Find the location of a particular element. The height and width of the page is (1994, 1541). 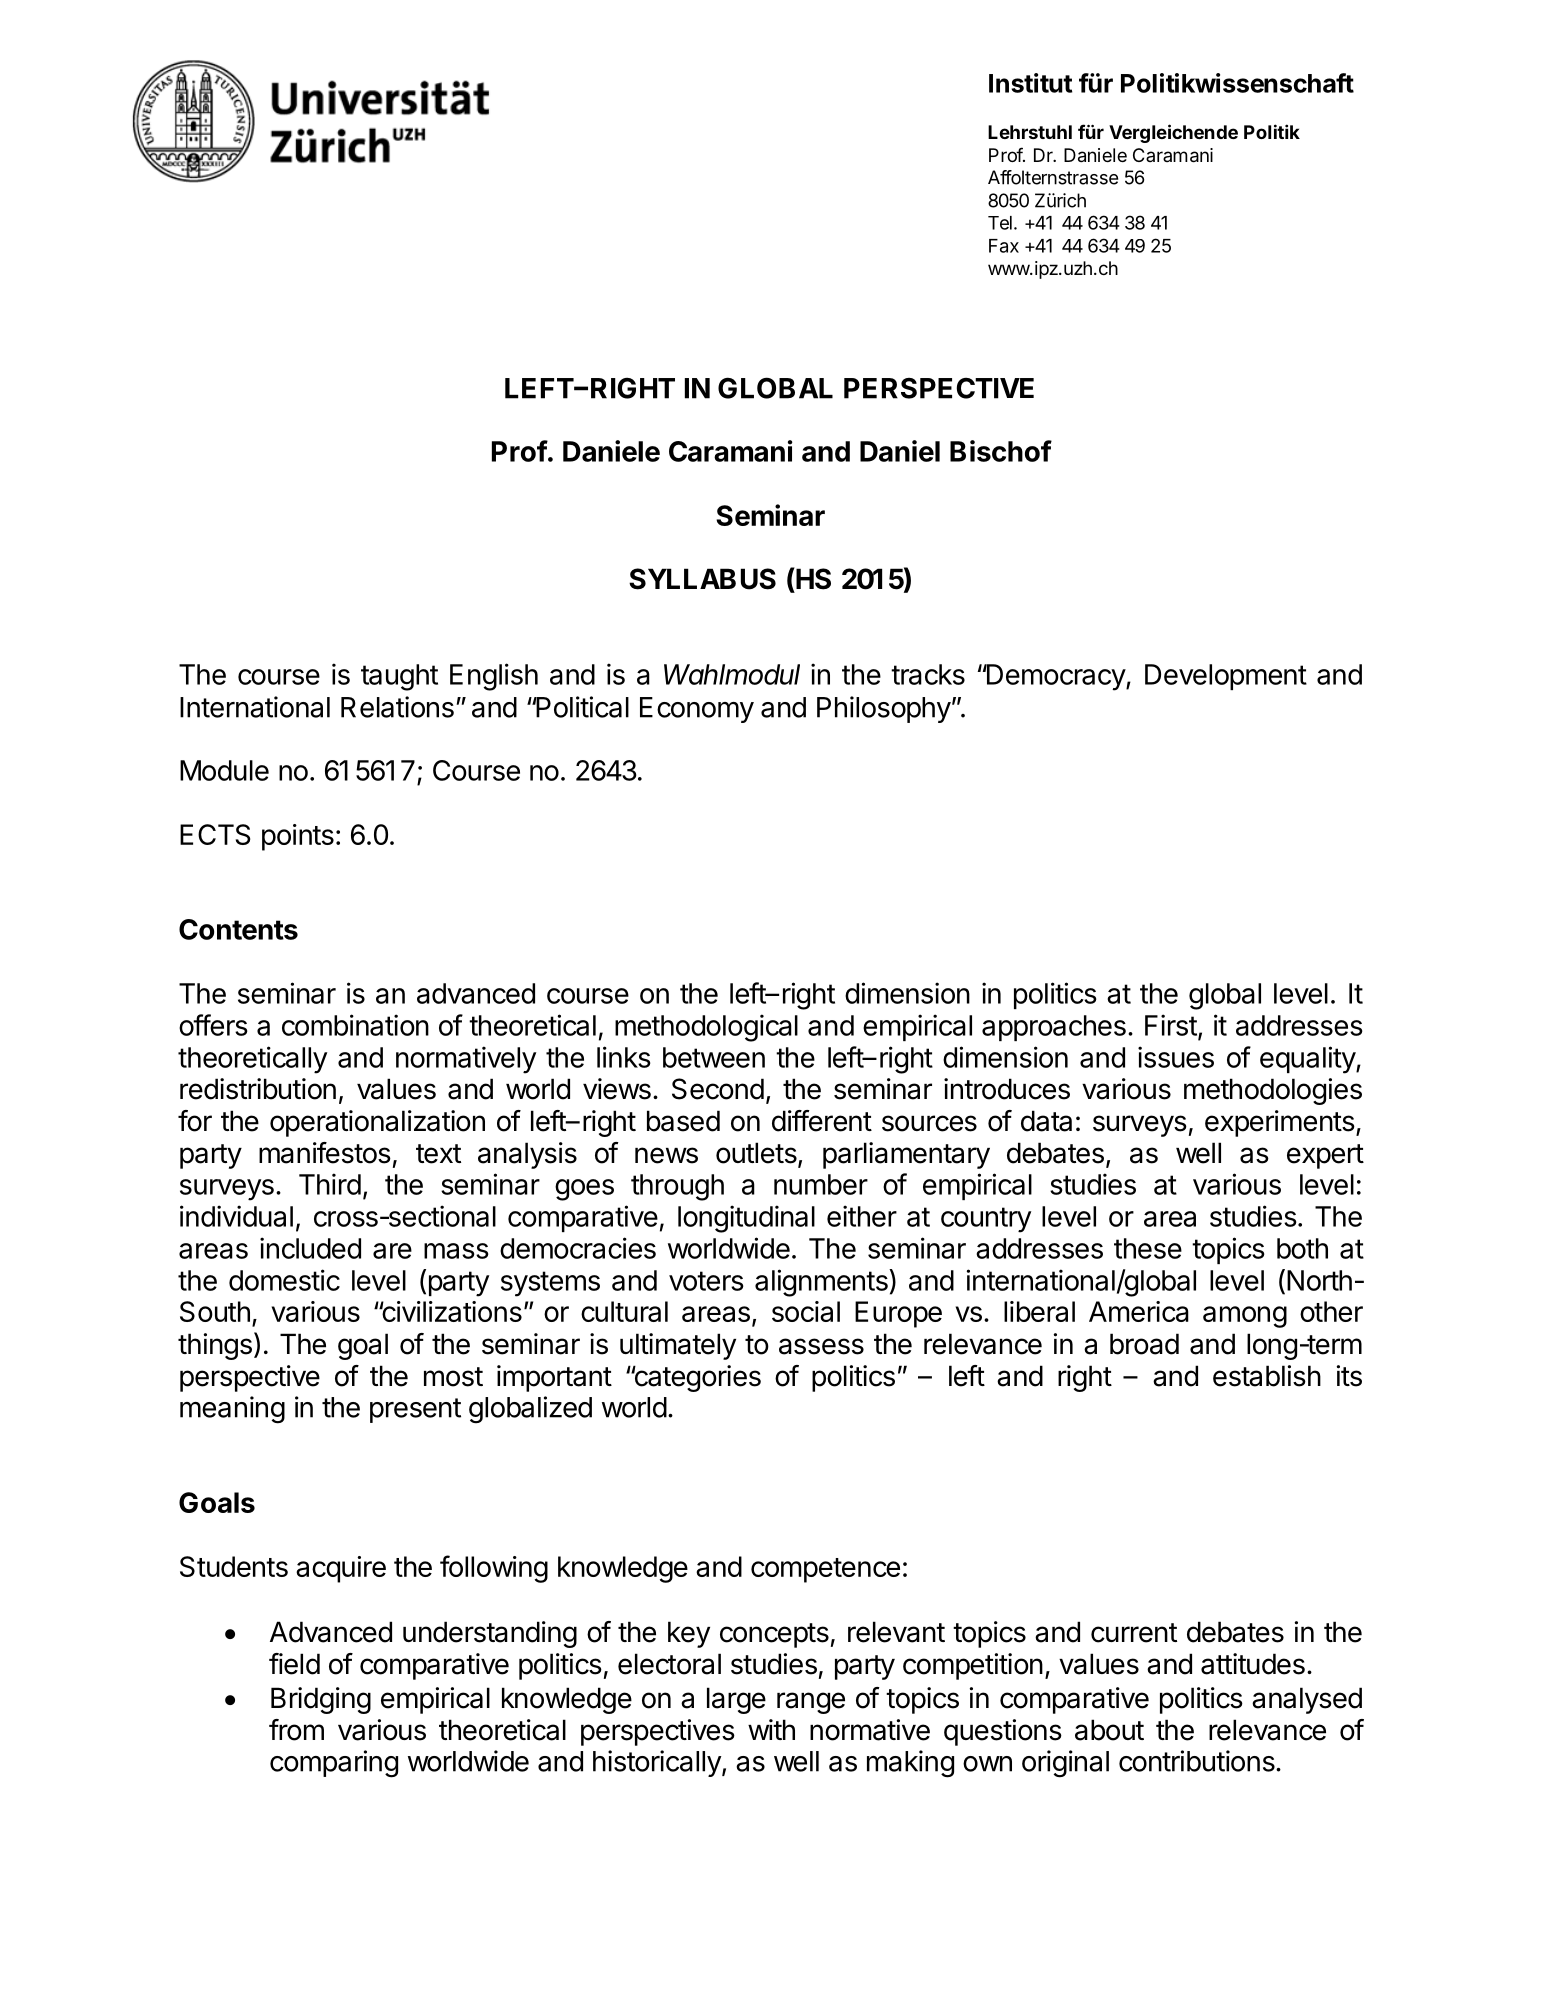

Economy is located at coordinates (697, 710).
